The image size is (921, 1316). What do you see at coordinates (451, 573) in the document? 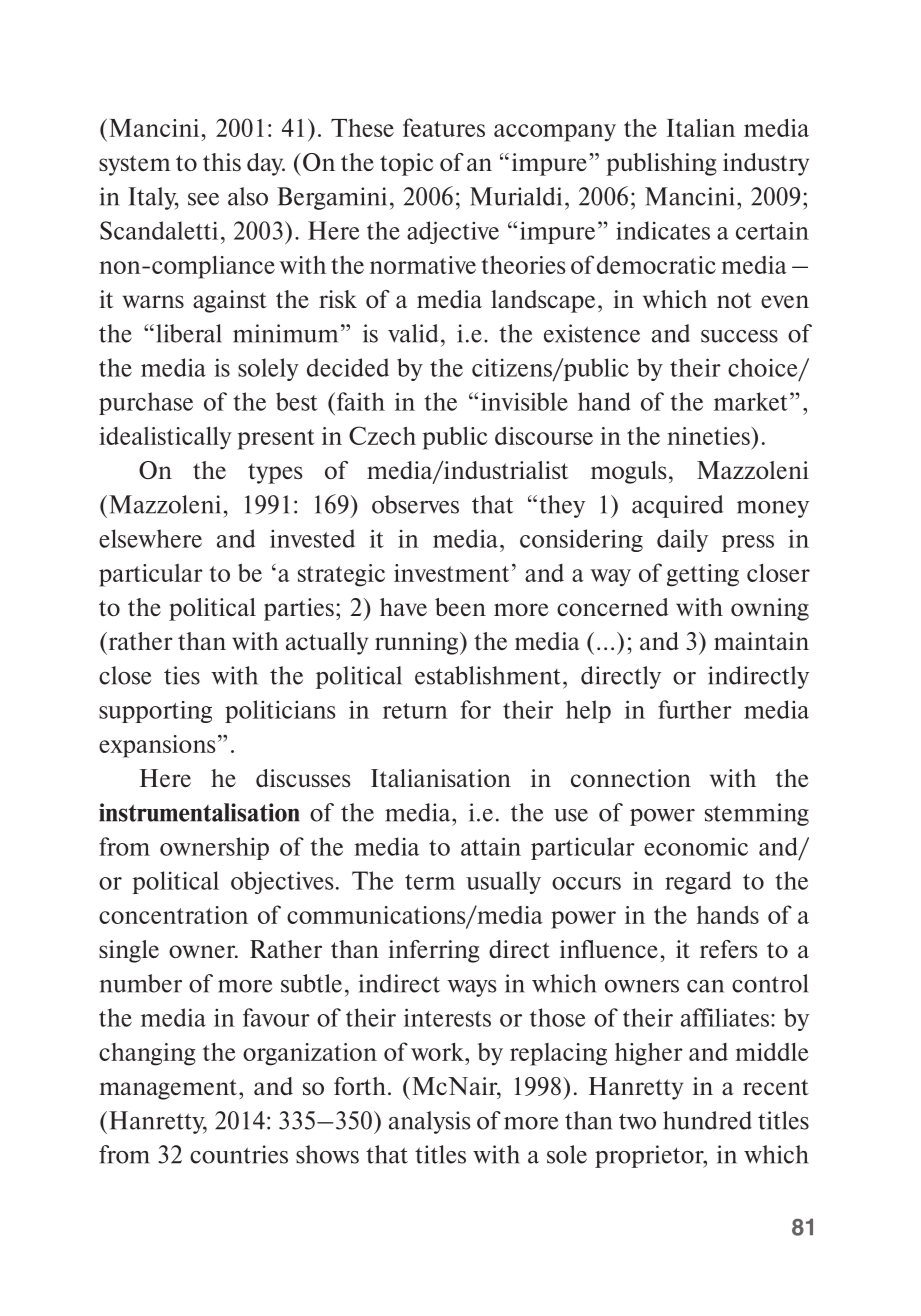
I see `investment` at bounding box center [451, 573].
